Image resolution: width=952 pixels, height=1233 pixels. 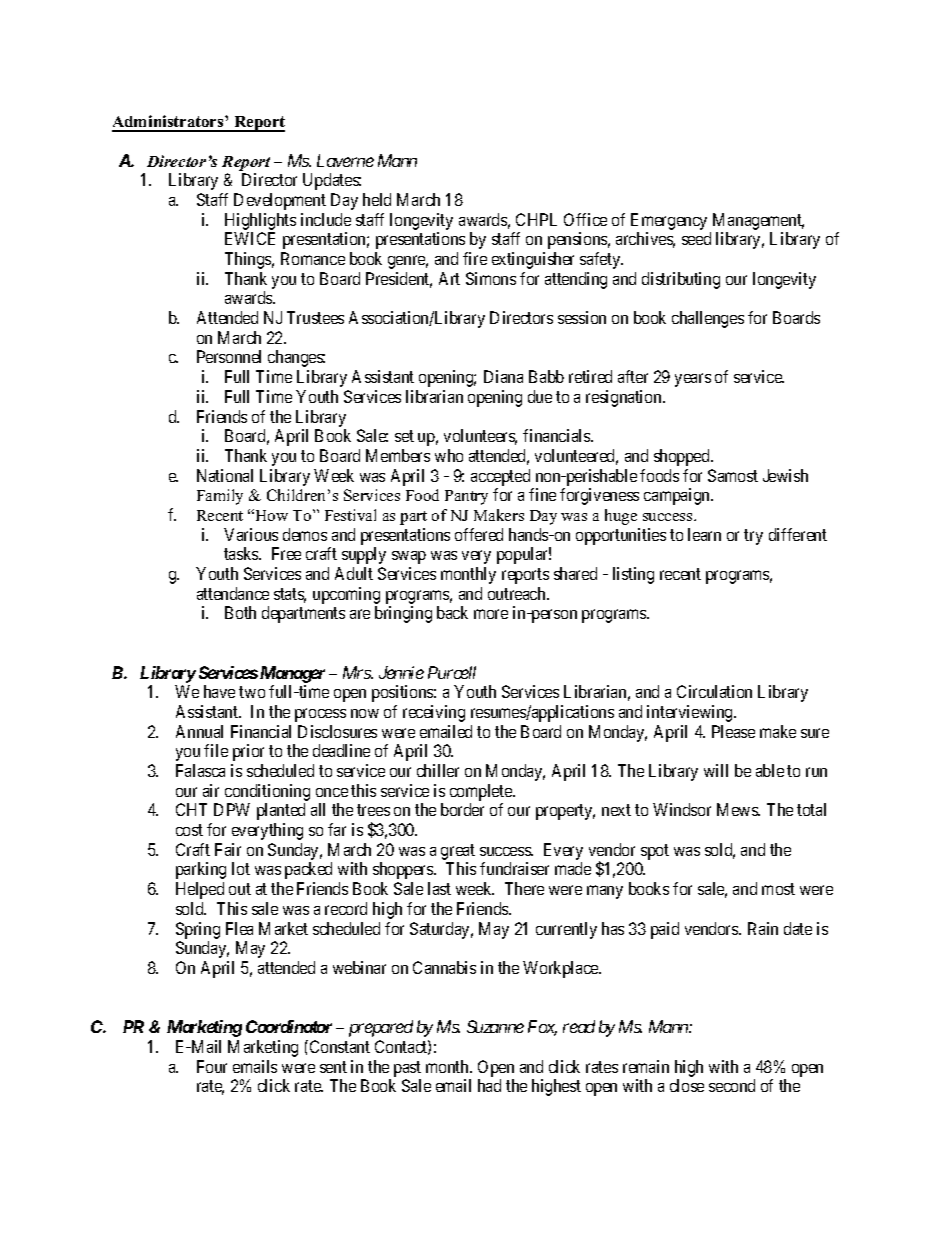 I want to click on Office, so click(x=585, y=219).
